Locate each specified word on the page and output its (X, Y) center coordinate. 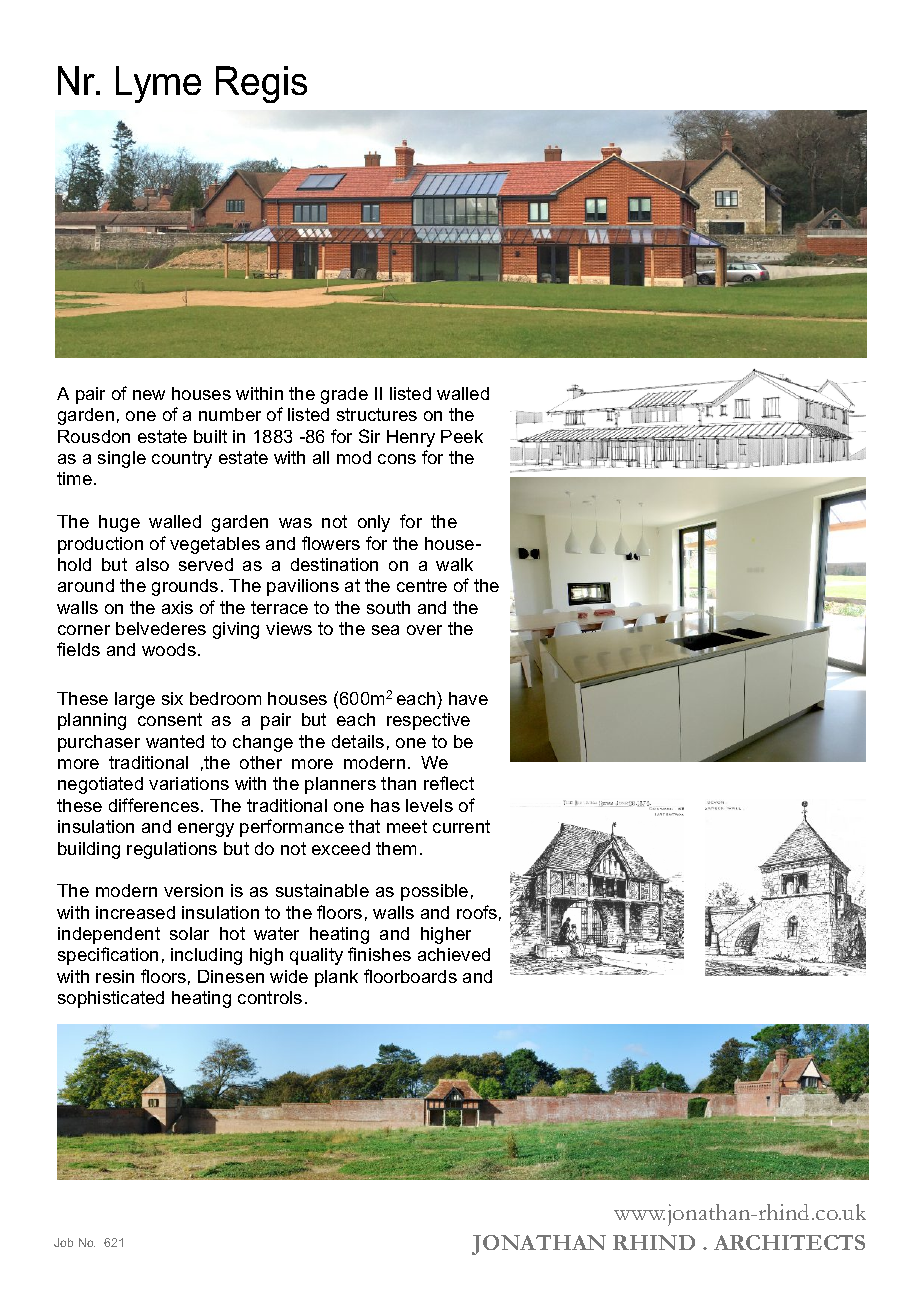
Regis (261, 84)
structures (377, 414)
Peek (462, 436)
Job (63, 1242)
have (468, 698)
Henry (411, 438)
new (149, 395)
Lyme (158, 84)
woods (169, 649)
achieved (454, 954)
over (424, 630)
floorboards (410, 976)
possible (434, 892)
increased (135, 912)
